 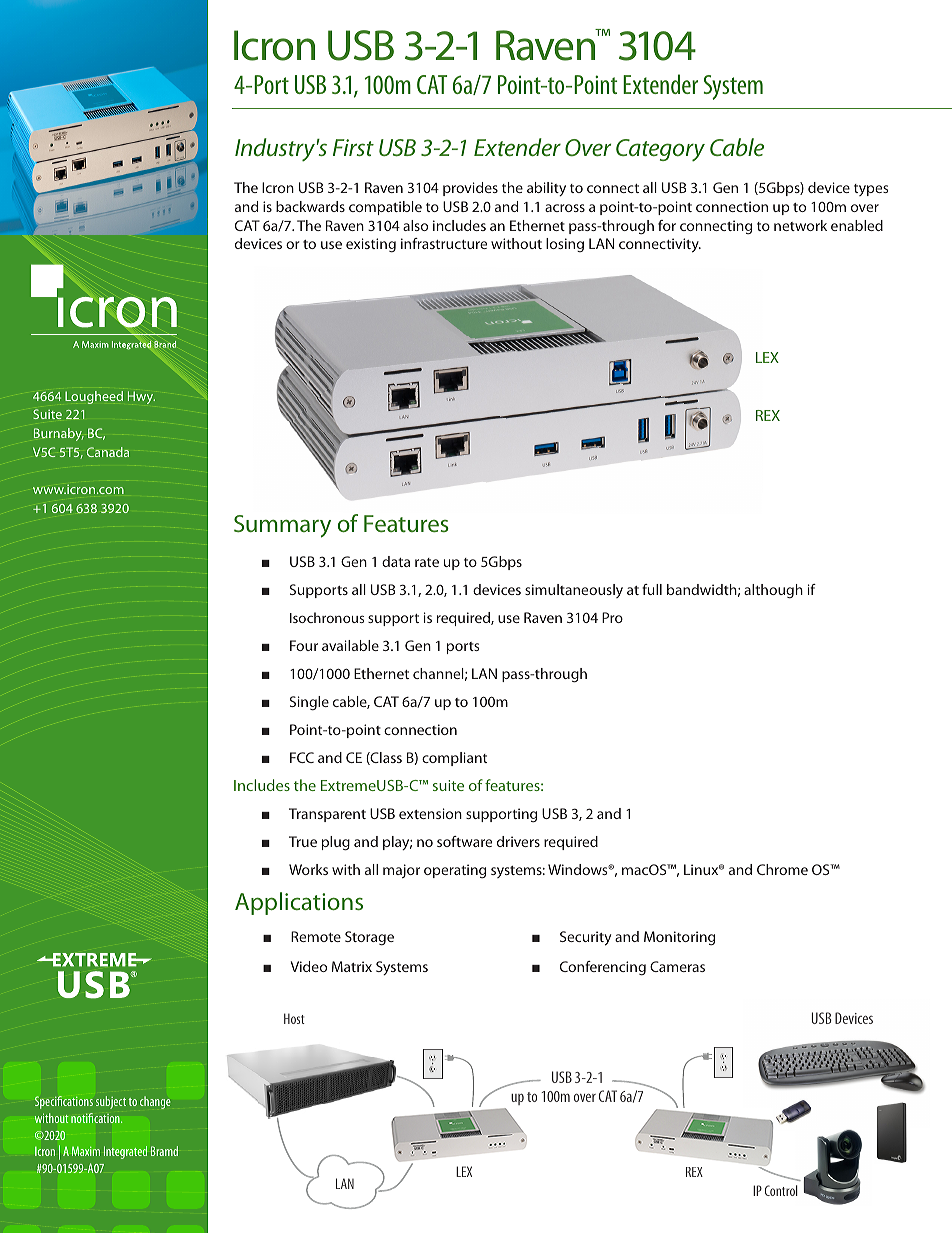 What do you see at coordinates (782, 869) in the screenshot?
I see `Chrome` at bounding box center [782, 869].
